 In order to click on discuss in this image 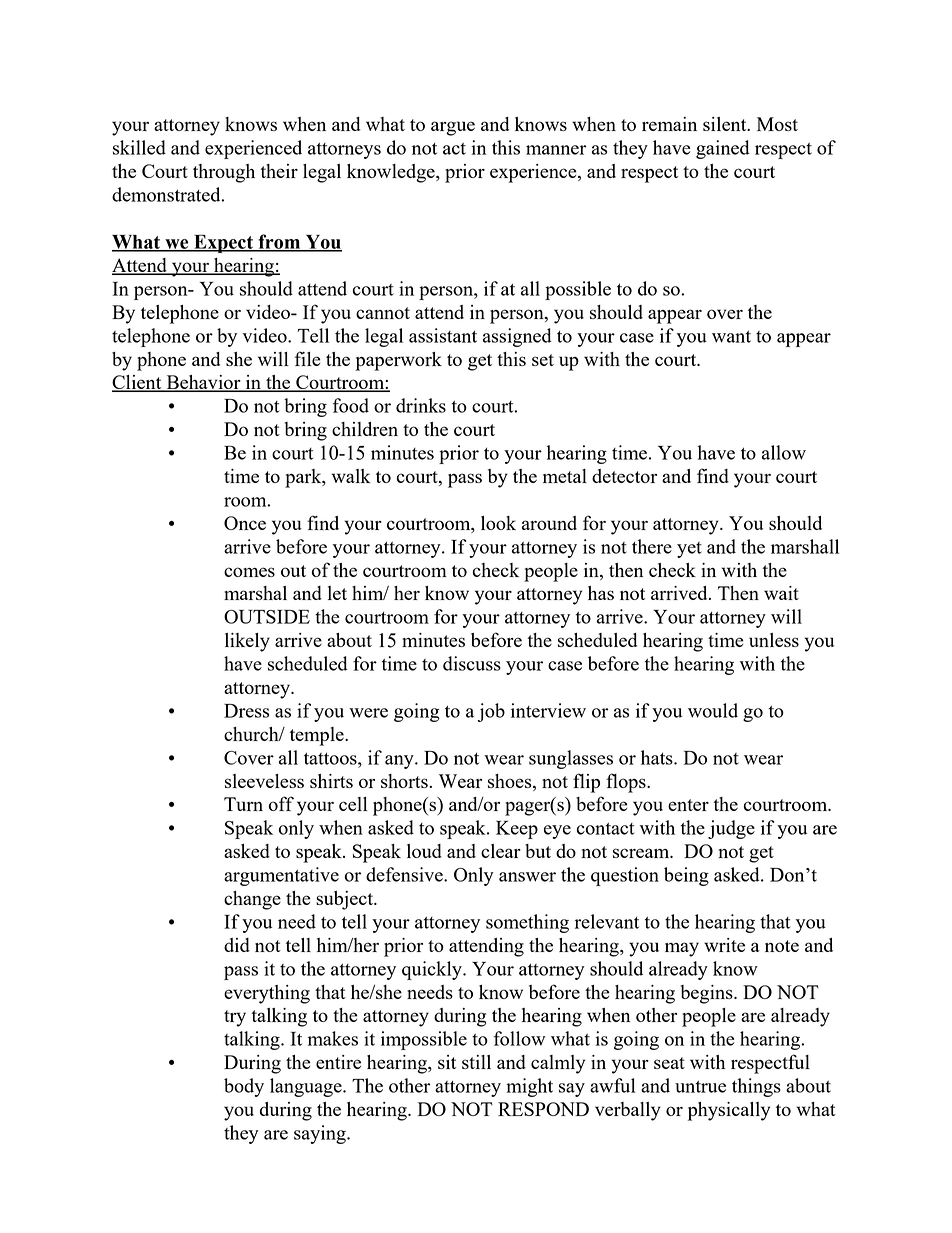, I will do `click(472, 663)`.
